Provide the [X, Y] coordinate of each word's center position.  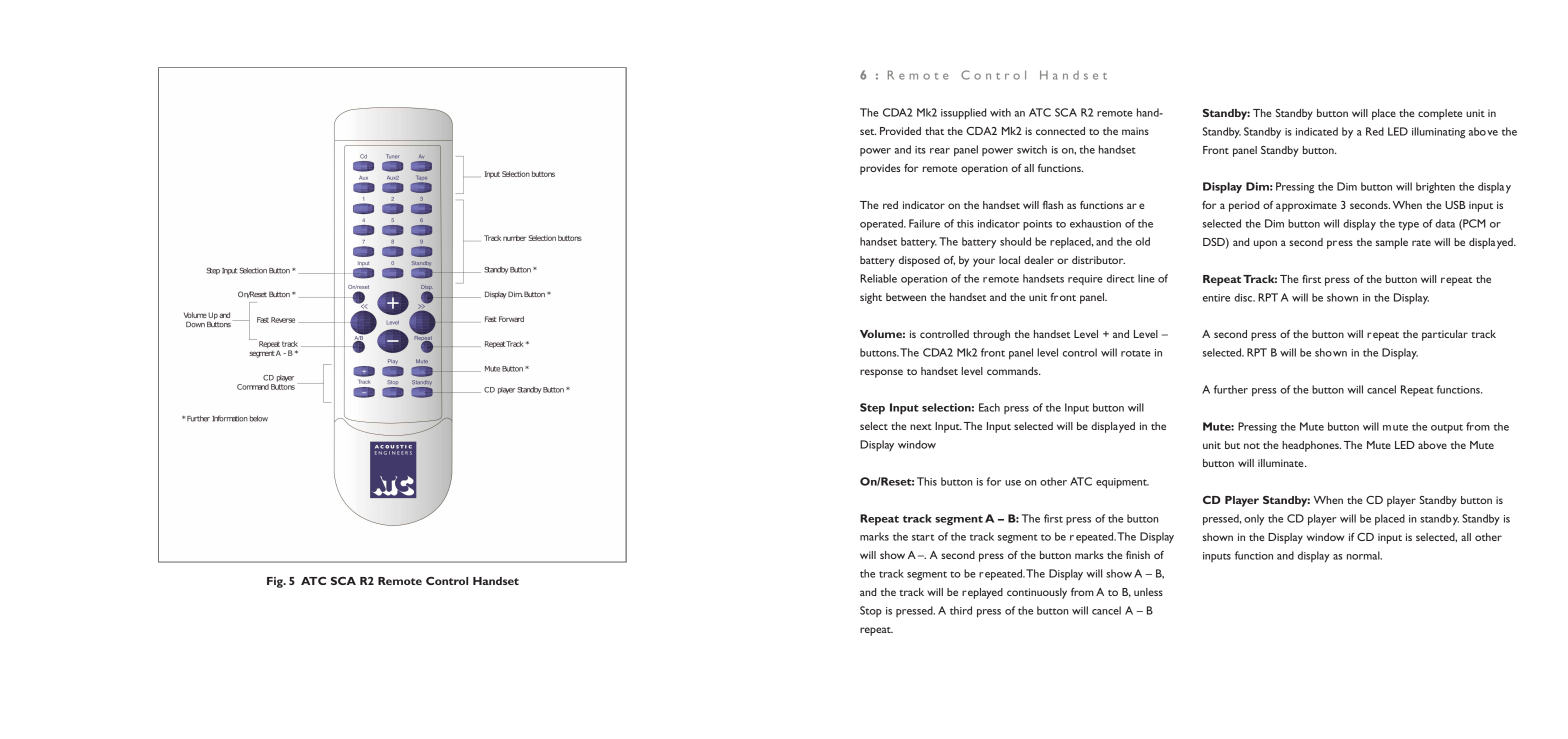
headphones [1311, 446]
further [1231, 389]
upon [1265, 244]
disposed [919, 261]
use [1013, 483]
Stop [871, 611]
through [991, 335]
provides [880, 169]
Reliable [878, 278]
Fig [276, 582]
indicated [1317, 131]
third [961, 610]
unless [1148, 592]
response [881, 373]
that [934, 131]
